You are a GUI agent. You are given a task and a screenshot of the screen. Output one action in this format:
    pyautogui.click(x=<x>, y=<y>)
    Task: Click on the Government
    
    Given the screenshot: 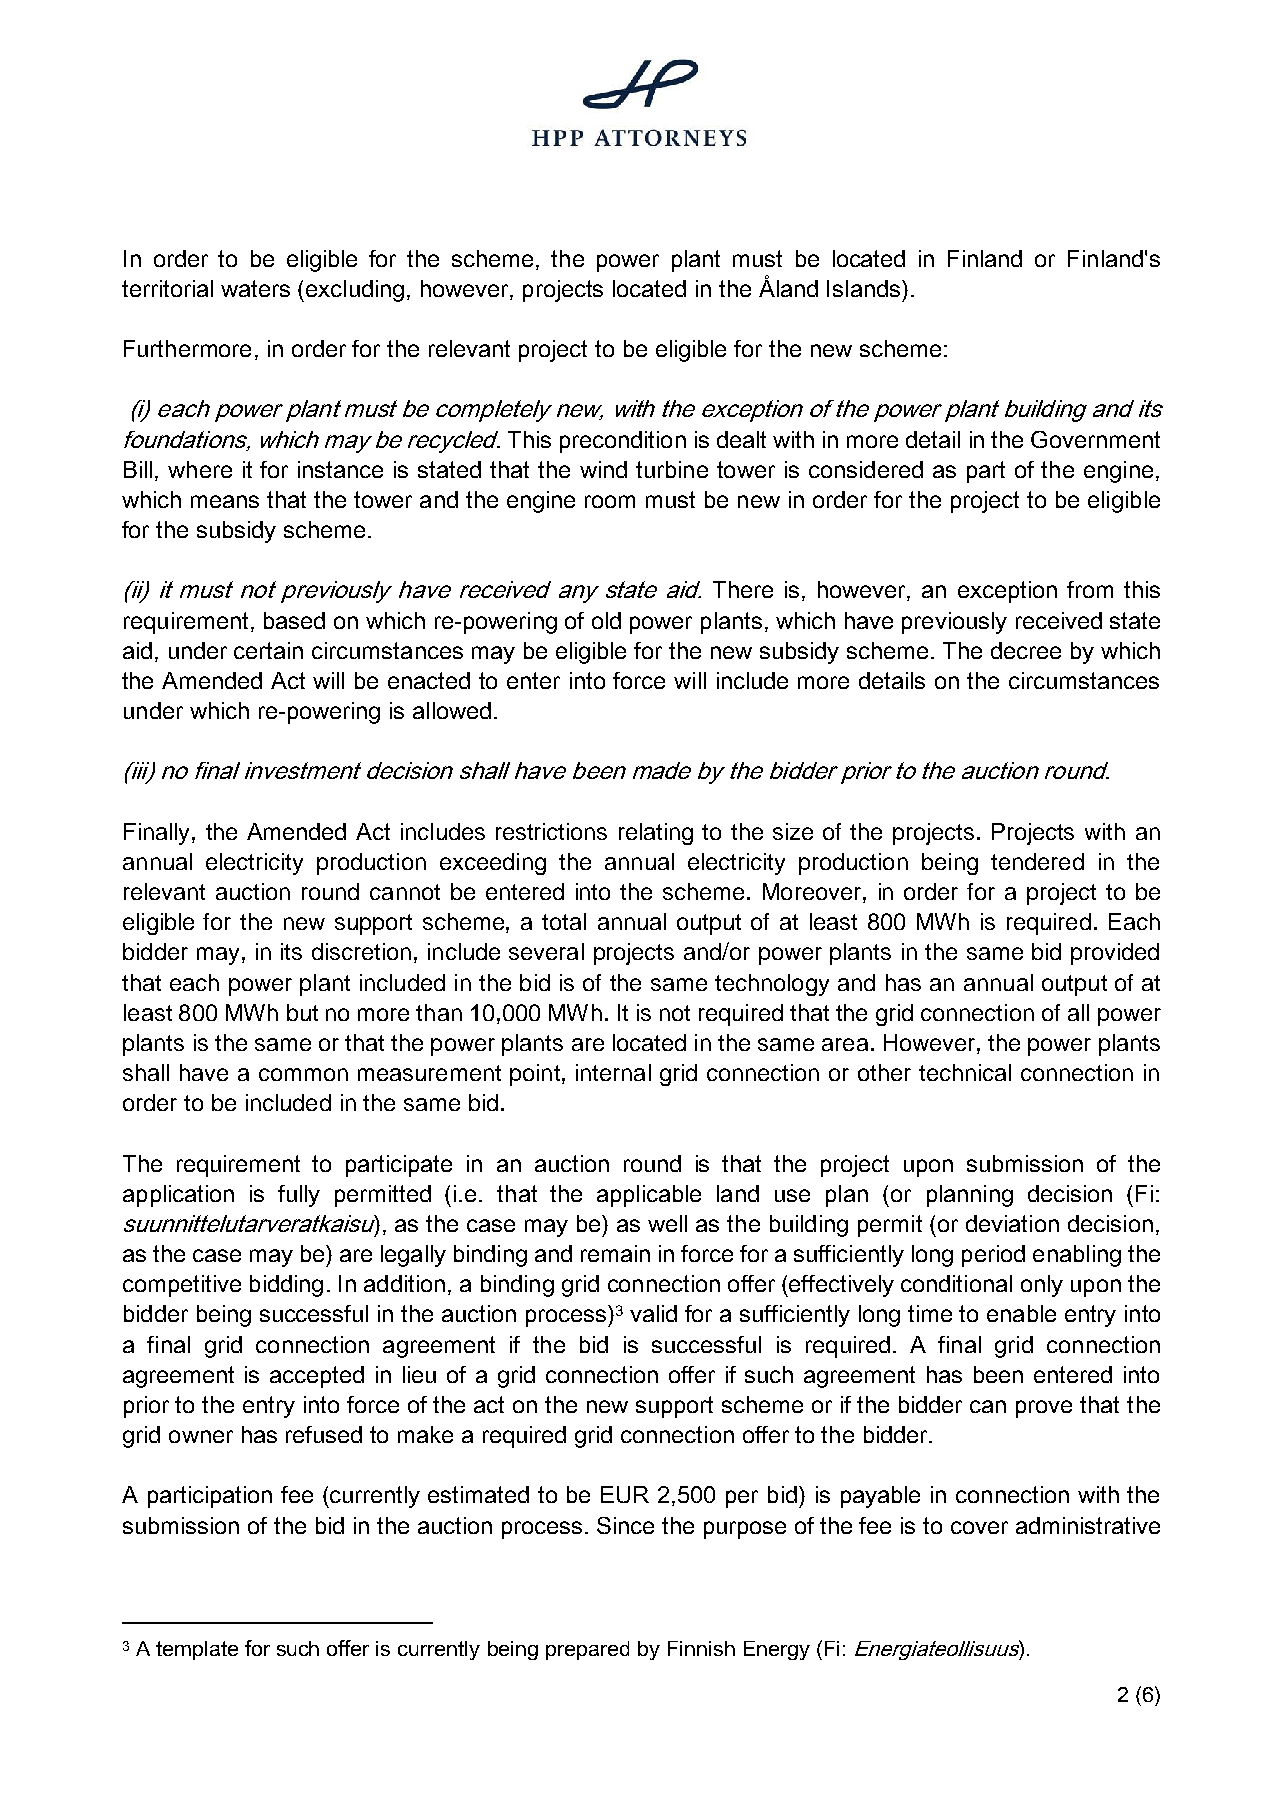 What is the action you would take?
    pyautogui.click(x=1095, y=439)
